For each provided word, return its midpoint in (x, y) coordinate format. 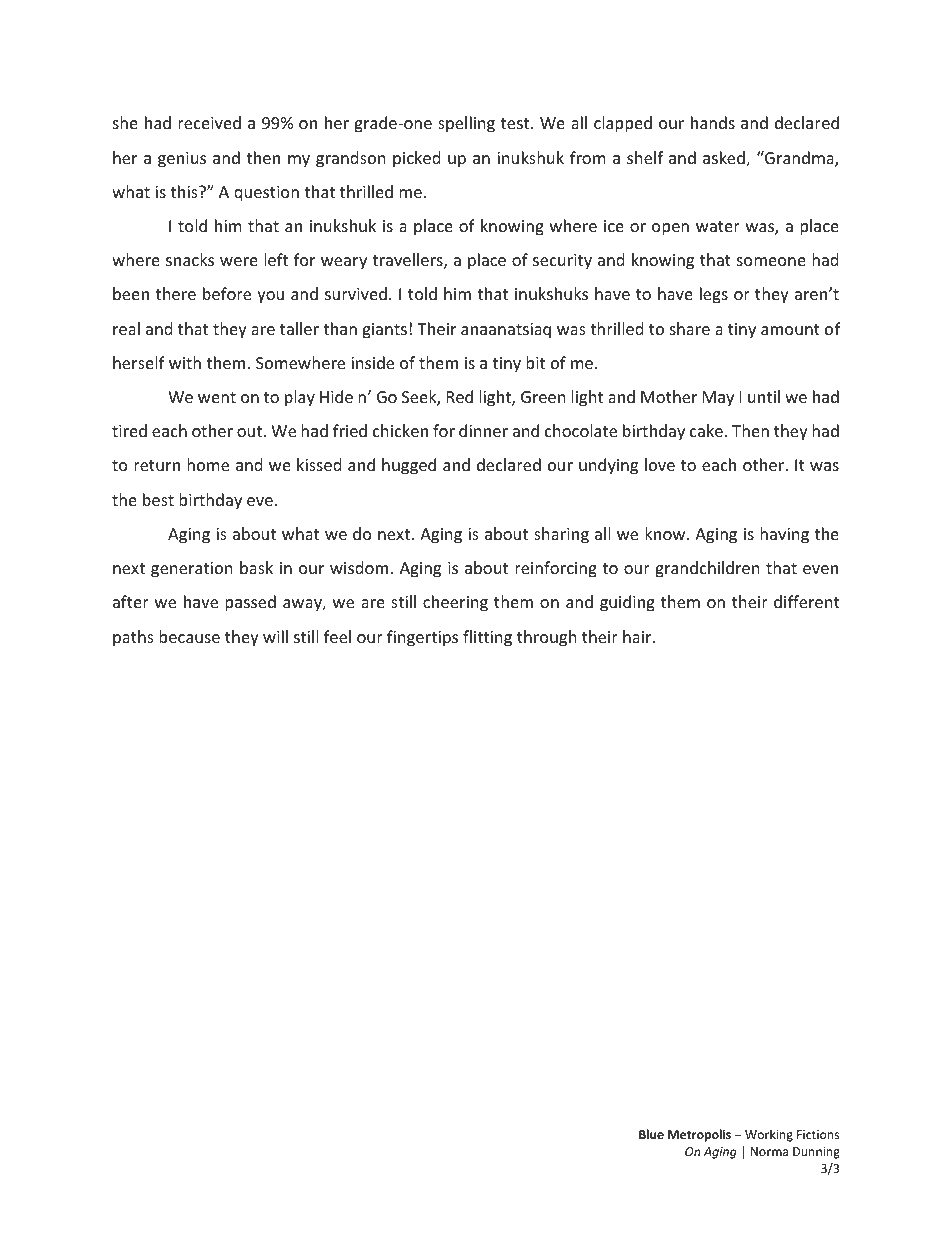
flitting (487, 638)
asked (725, 159)
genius (182, 160)
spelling (466, 124)
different (807, 601)
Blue (651, 1134)
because (189, 636)
